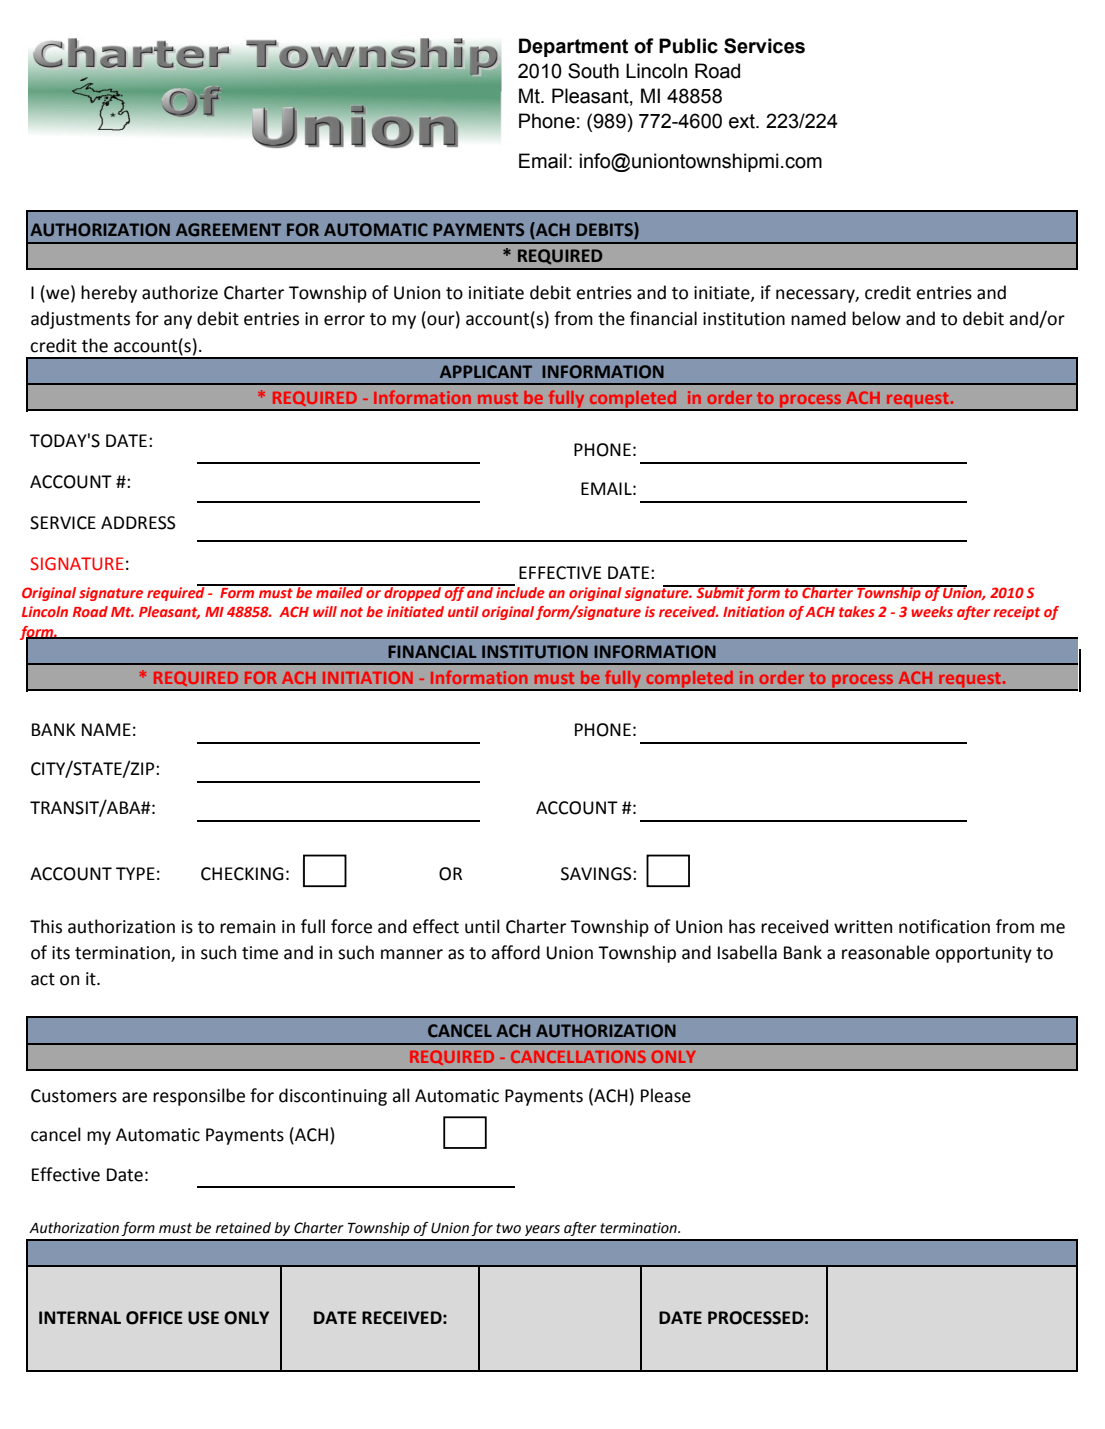 The image size is (1105, 1429). What do you see at coordinates (597, 874) in the screenshot?
I see `SAVINGS` at bounding box center [597, 874].
